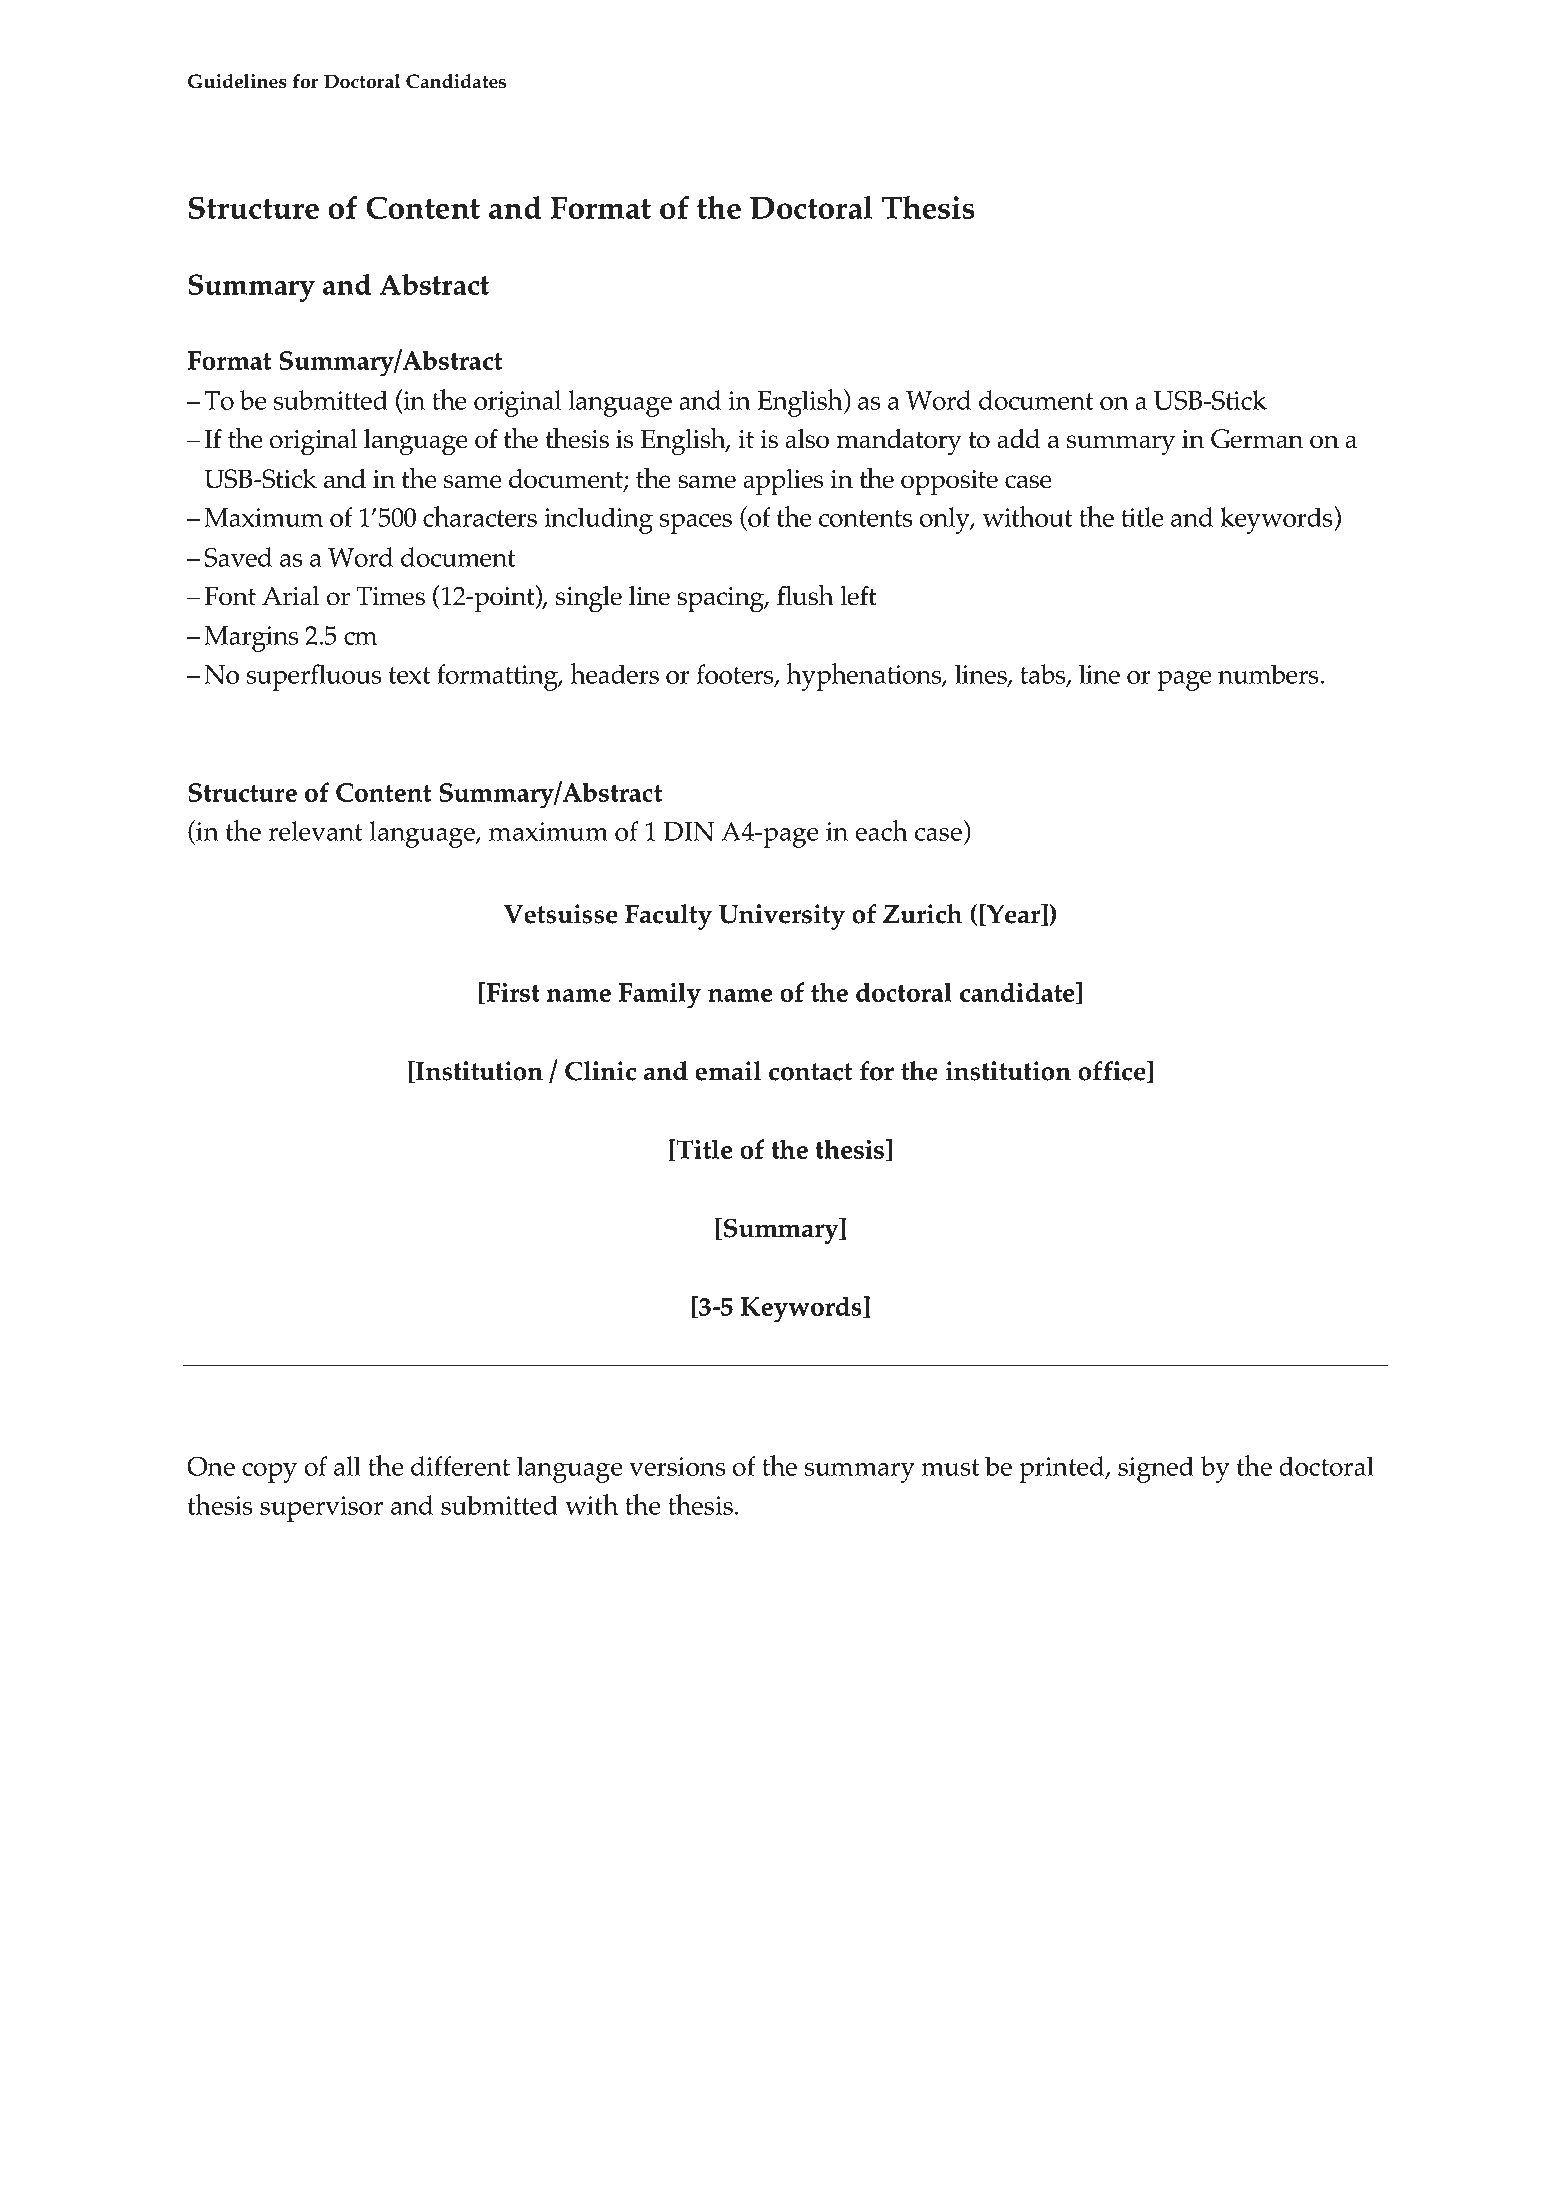  What do you see at coordinates (1257, 439) in the document?
I see `German` at bounding box center [1257, 439].
